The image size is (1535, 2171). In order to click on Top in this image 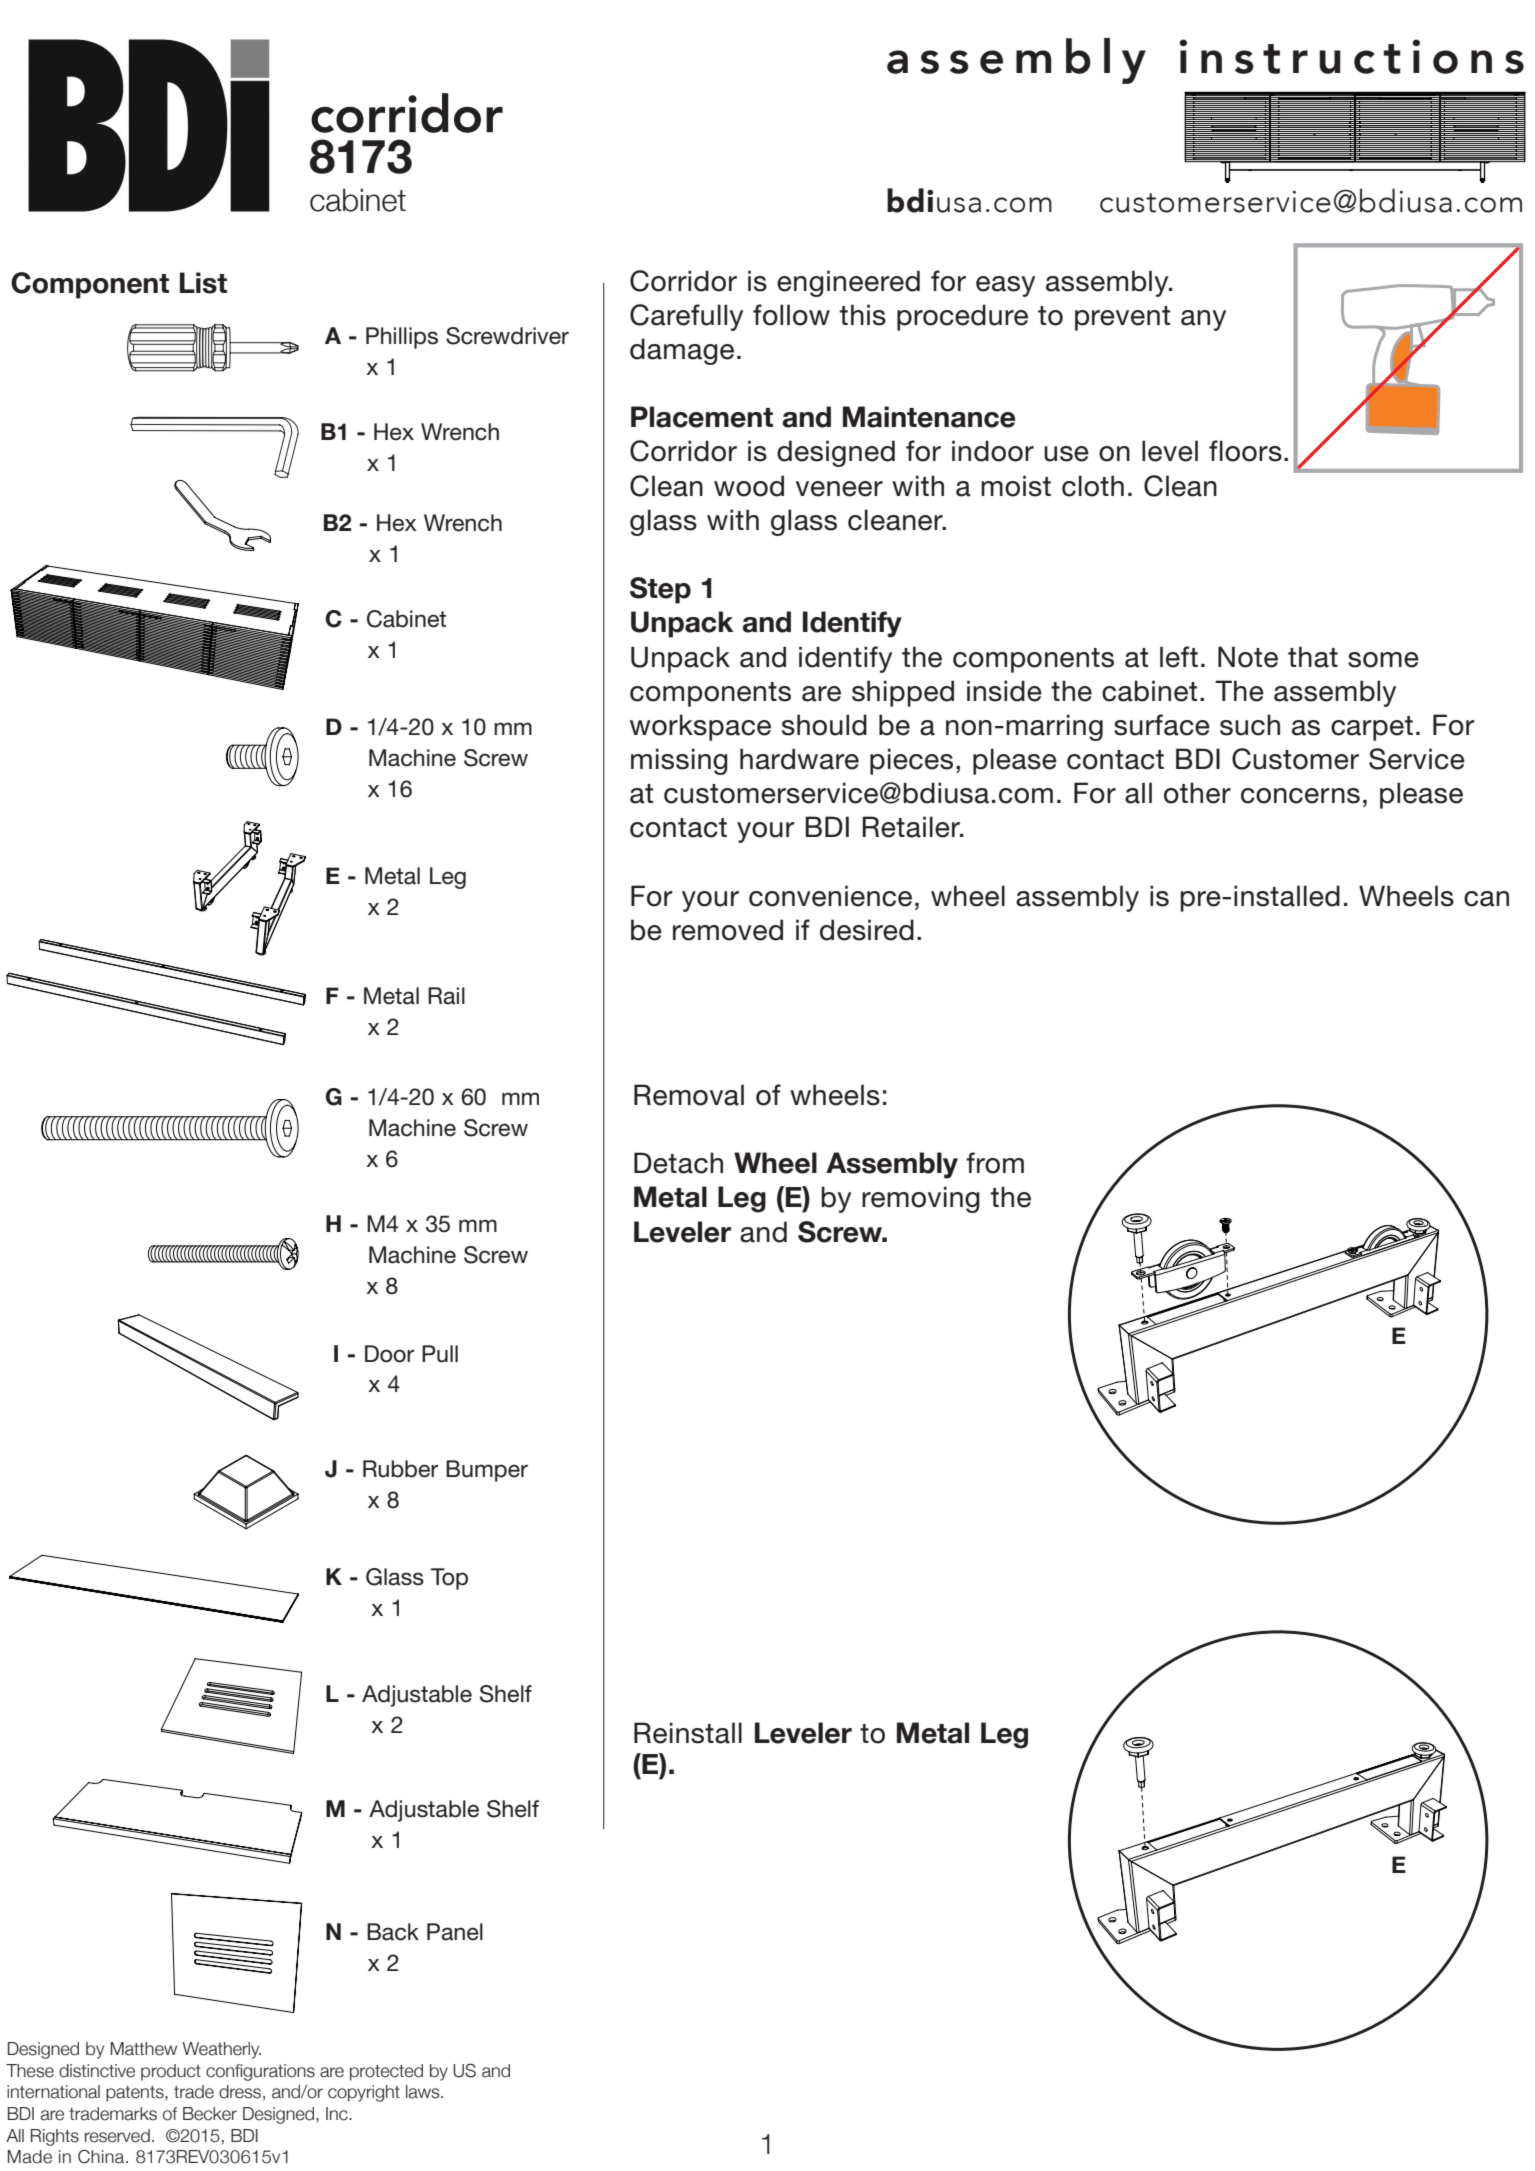, I will do `click(449, 1579)`.
